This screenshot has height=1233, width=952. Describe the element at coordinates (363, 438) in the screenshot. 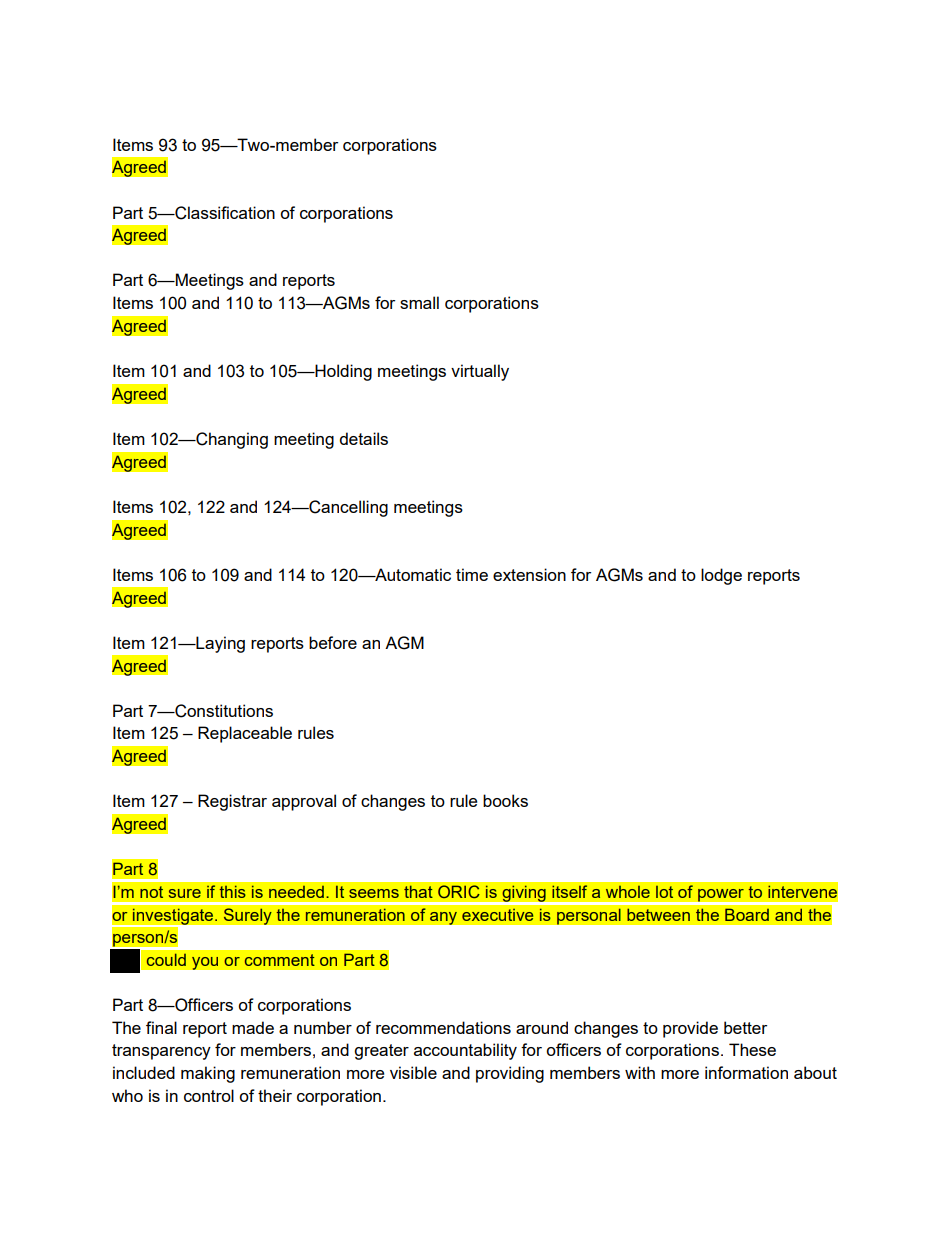

I see `details` at that location.
